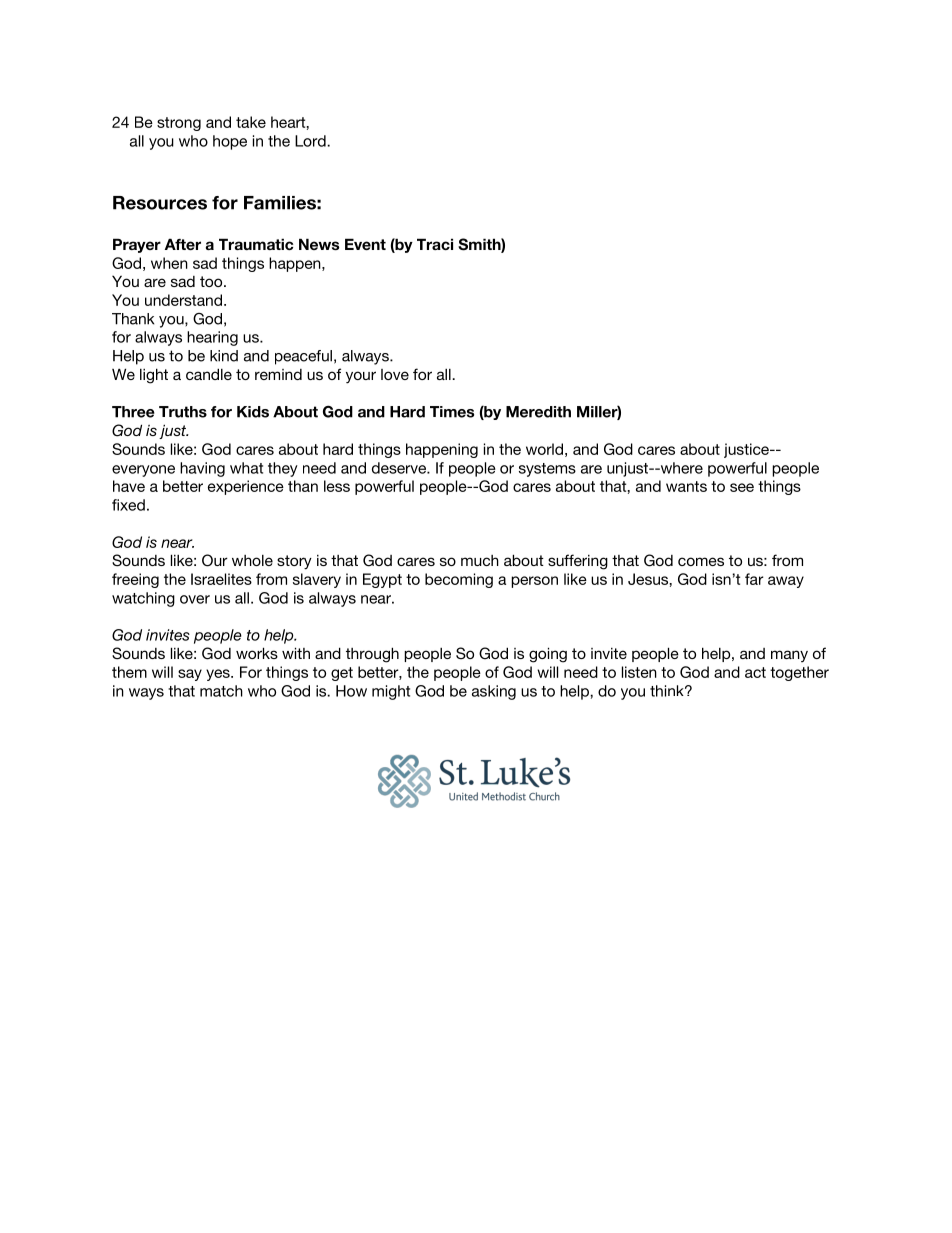 The height and width of the document is (1233, 952). Describe the element at coordinates (230, 142) in the document. I see `hope` at that location.
